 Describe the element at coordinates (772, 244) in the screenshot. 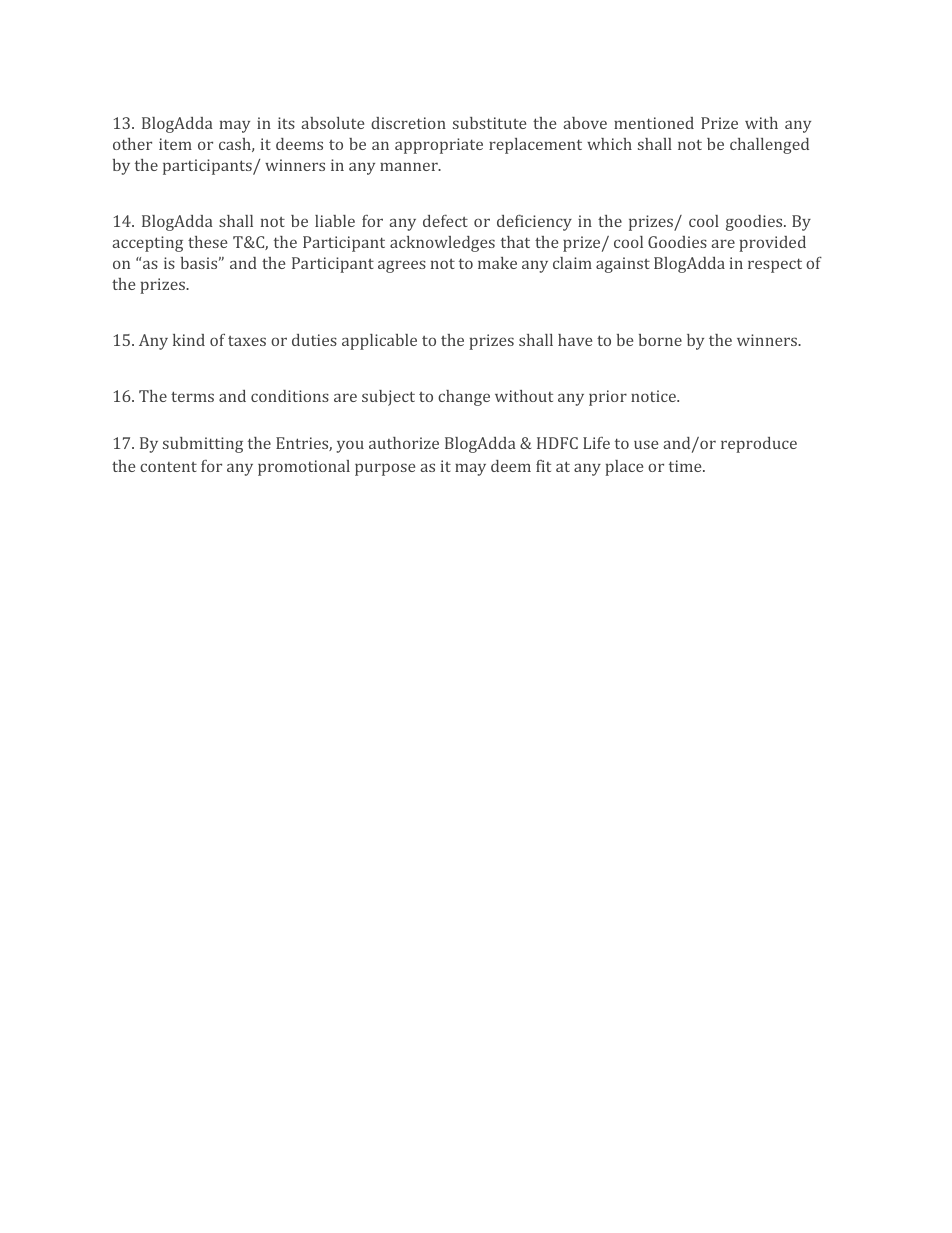

I see `provided` at that location.
